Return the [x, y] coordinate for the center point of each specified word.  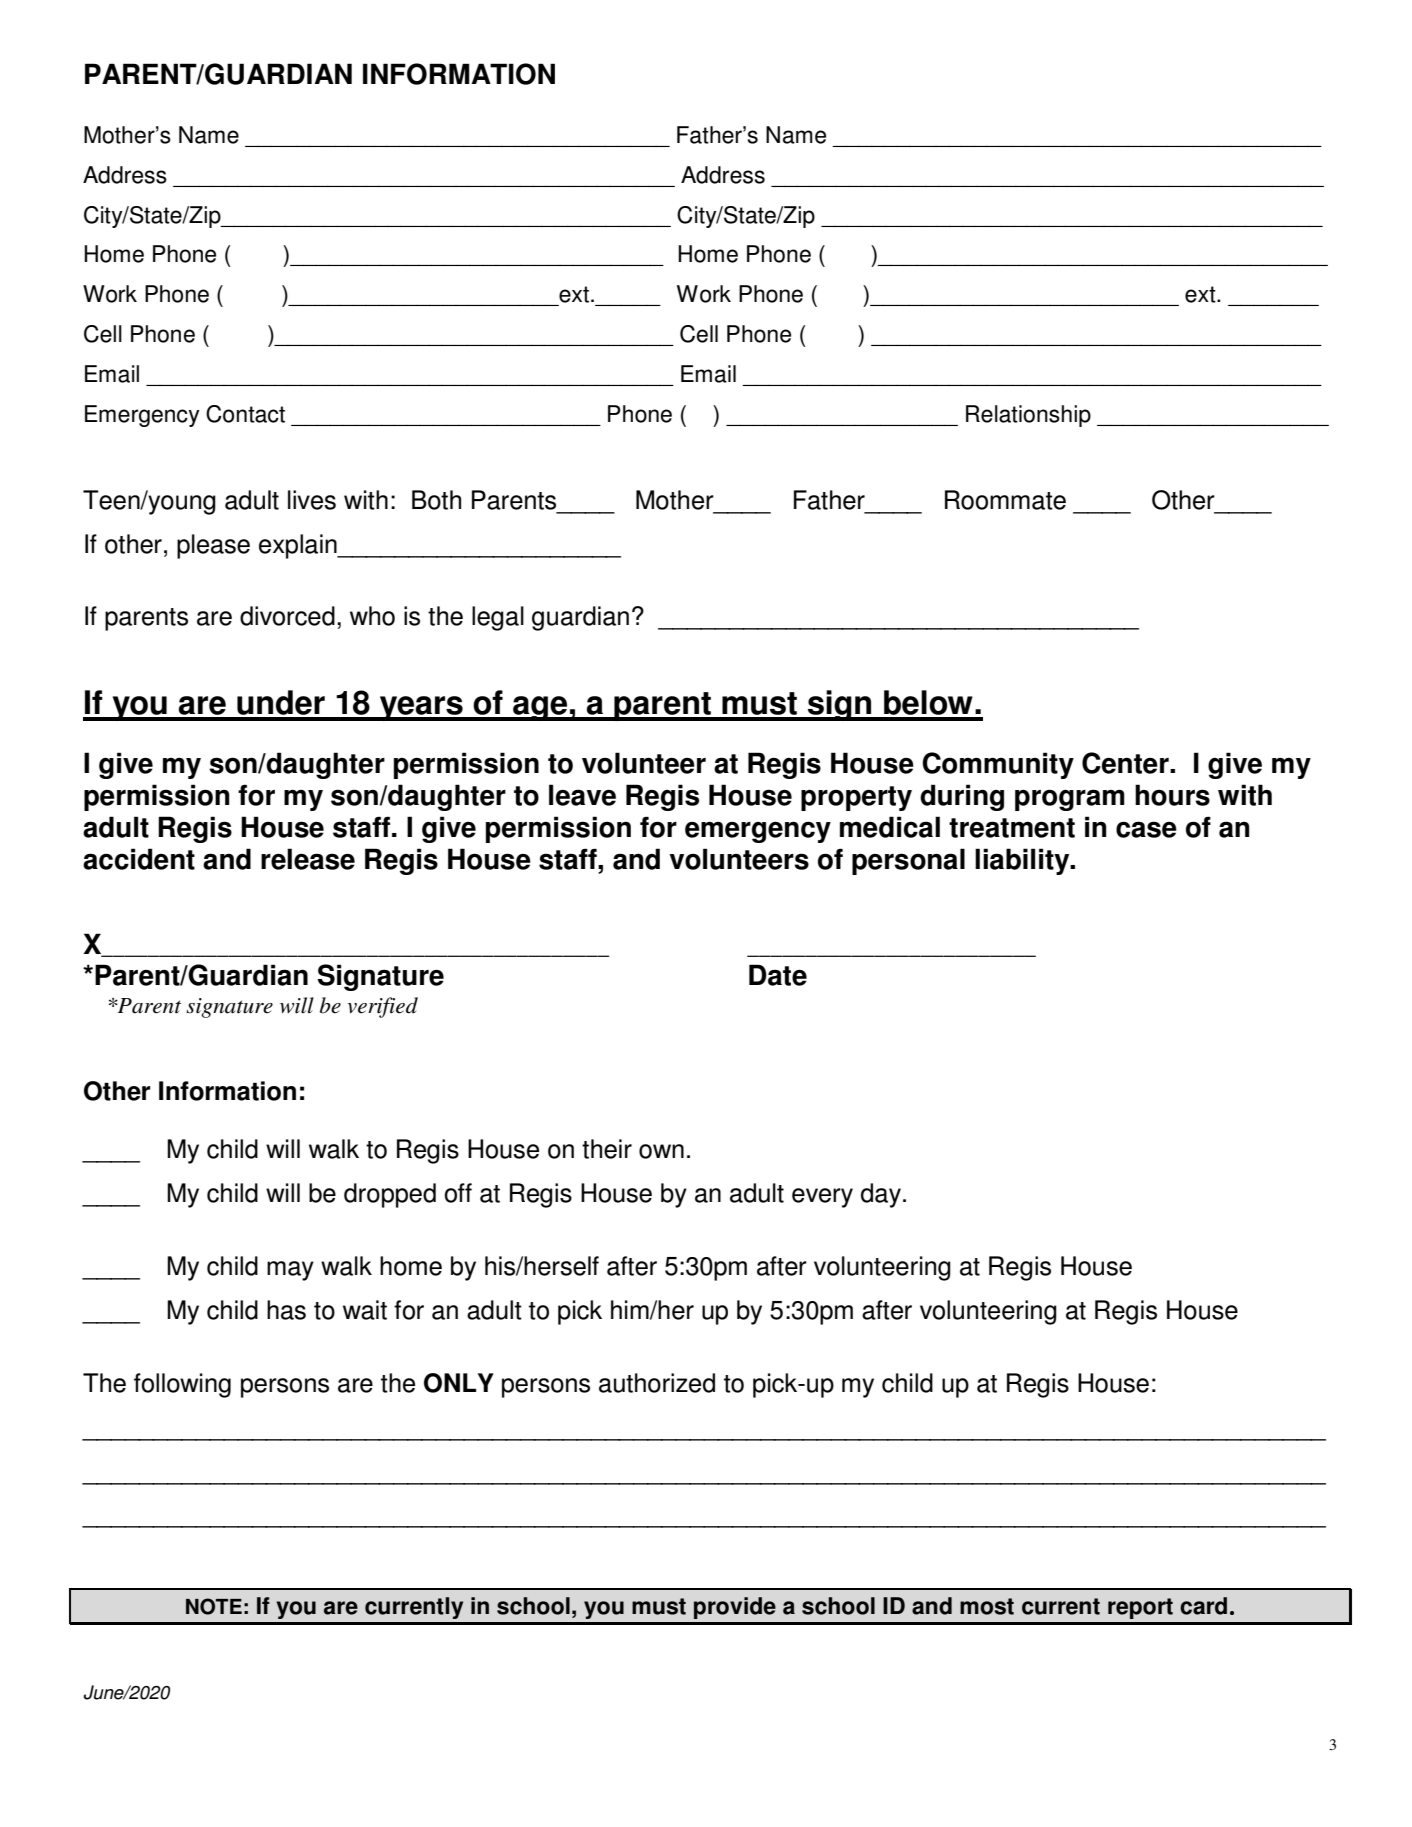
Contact [245, 414]
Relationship [1028, 416]
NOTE [214, 1606]
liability [1023, 861]
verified [382, 1007]
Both [436, 500]
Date [778, 975]
